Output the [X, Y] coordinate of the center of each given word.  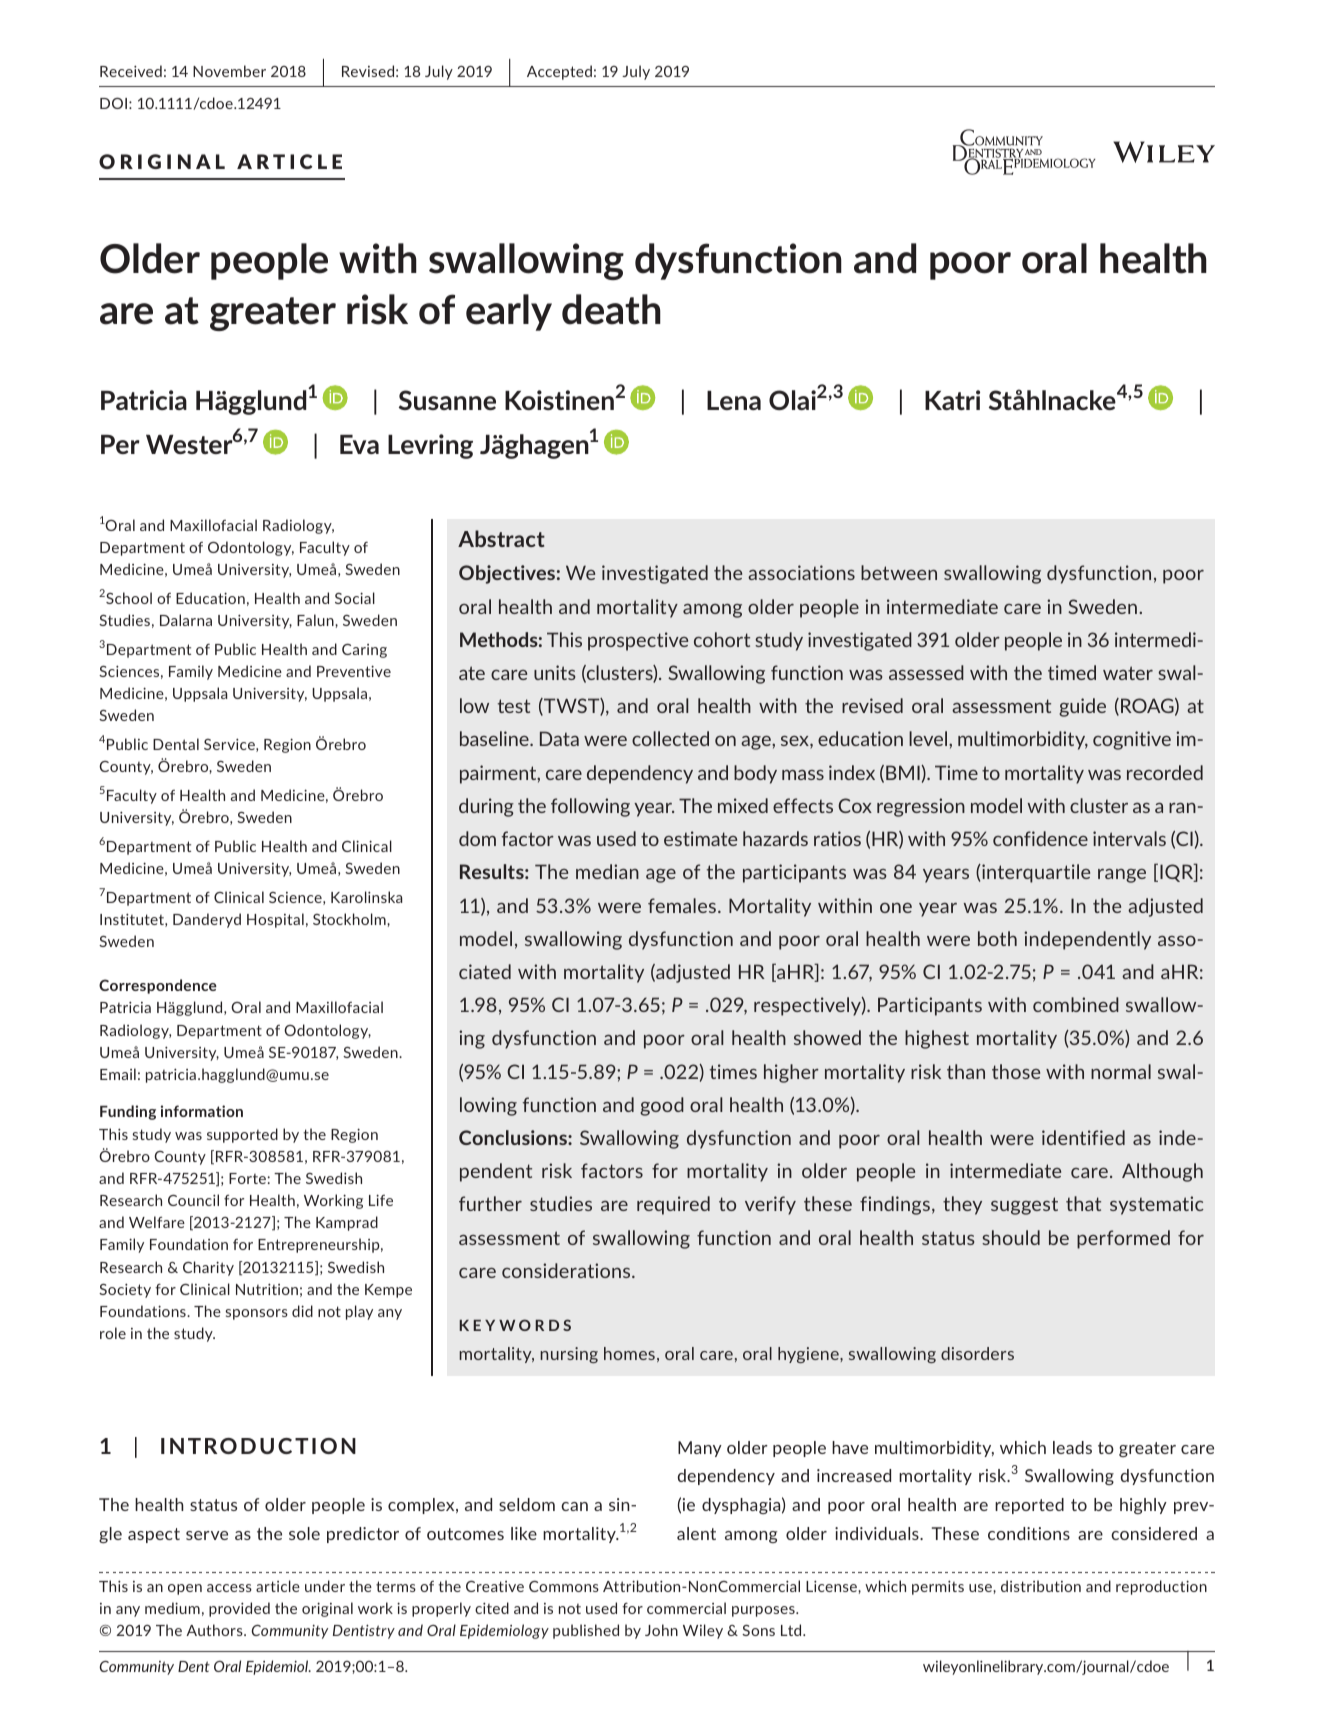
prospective [638, 641]
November [229, 71]
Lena [734, 400]
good [662, 1106]
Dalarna [186, 620]
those [1016, 1071]
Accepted [559, 72]
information [202, 1111]
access [229, 1588]
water [1128, 673]
